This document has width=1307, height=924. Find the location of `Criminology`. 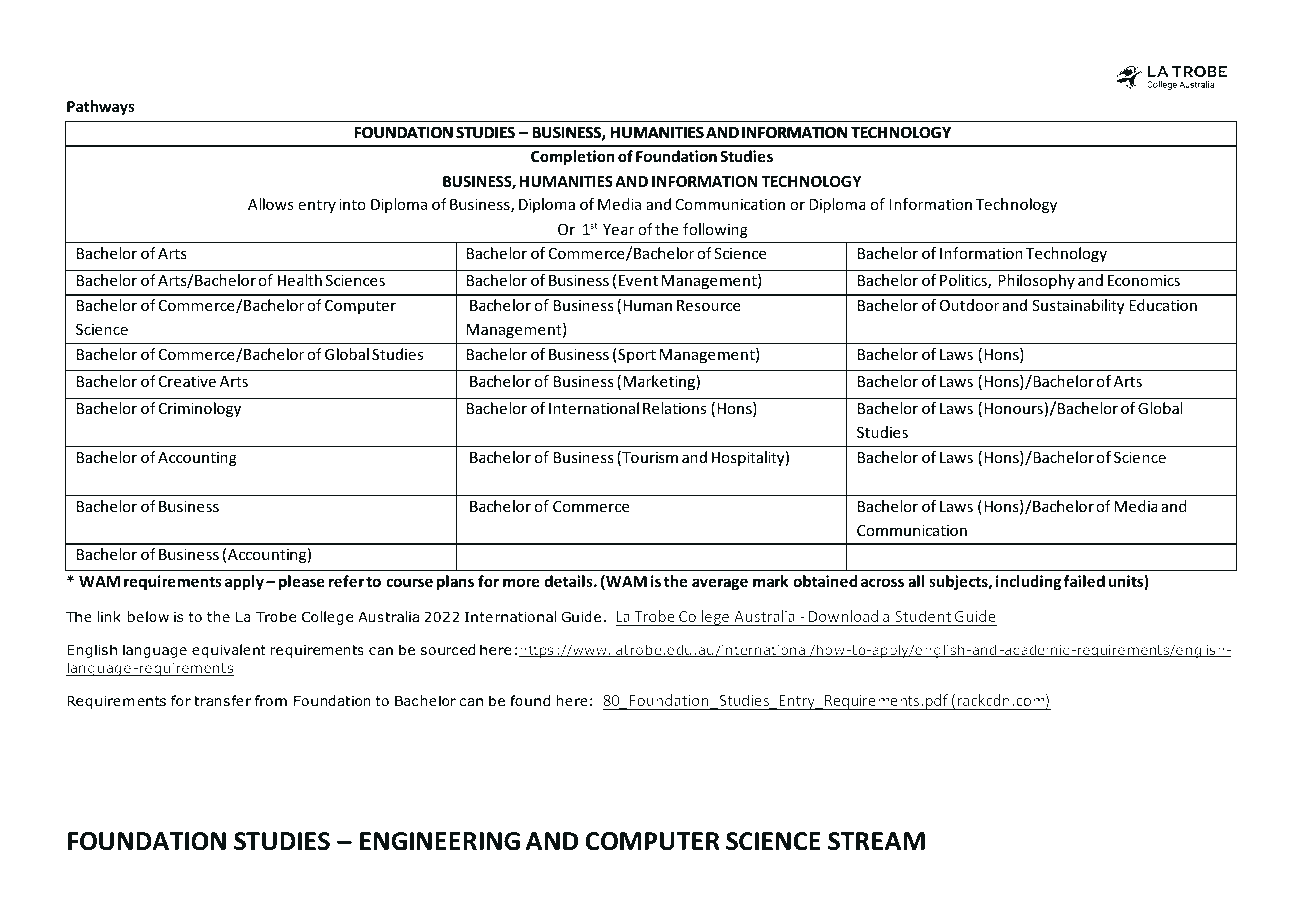

Criminology is located at coordinates (200, 409).
